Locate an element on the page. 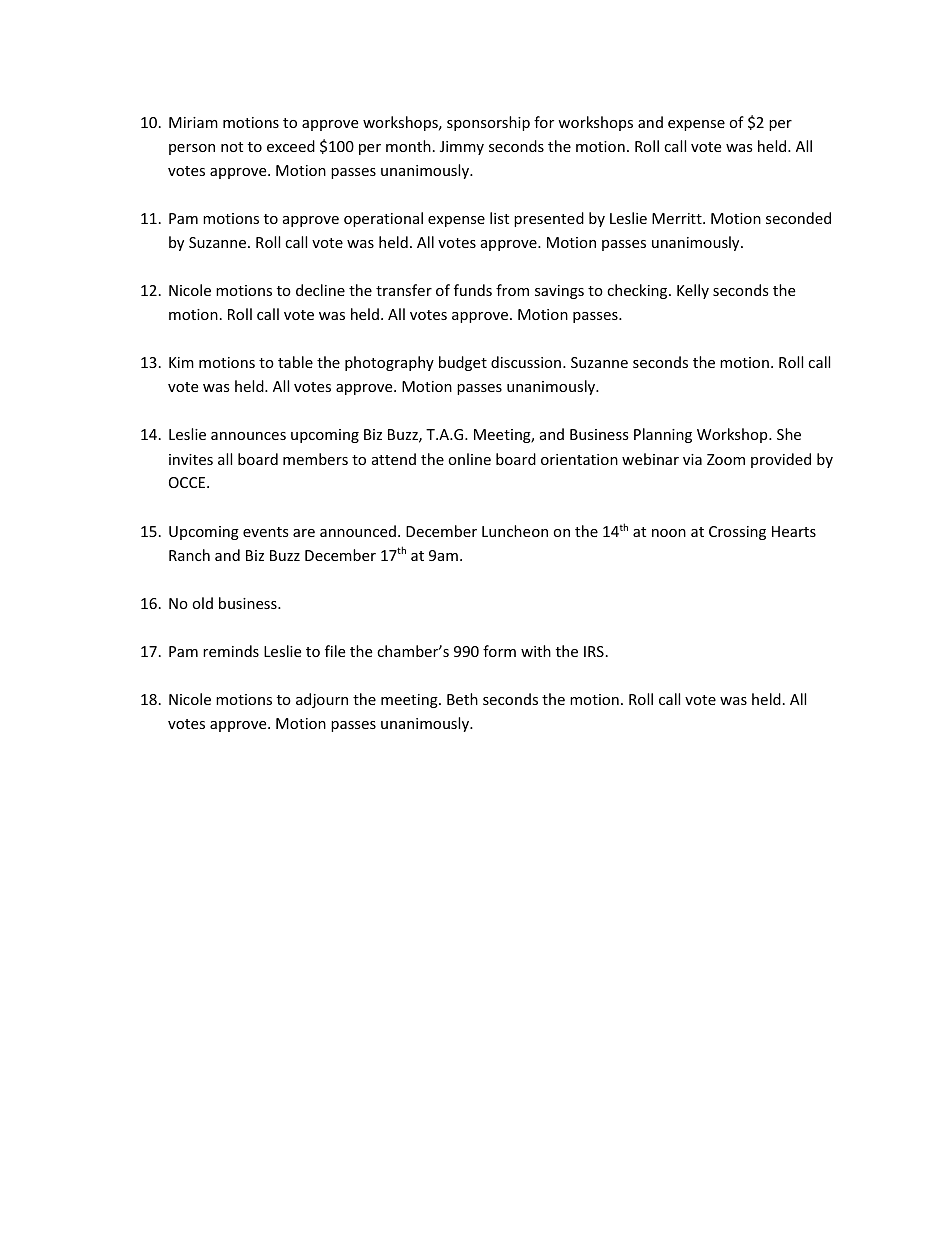 Image resolution: width=952 pixels, height=1233 pixels. IRS is located at coordinates (594, 651).
